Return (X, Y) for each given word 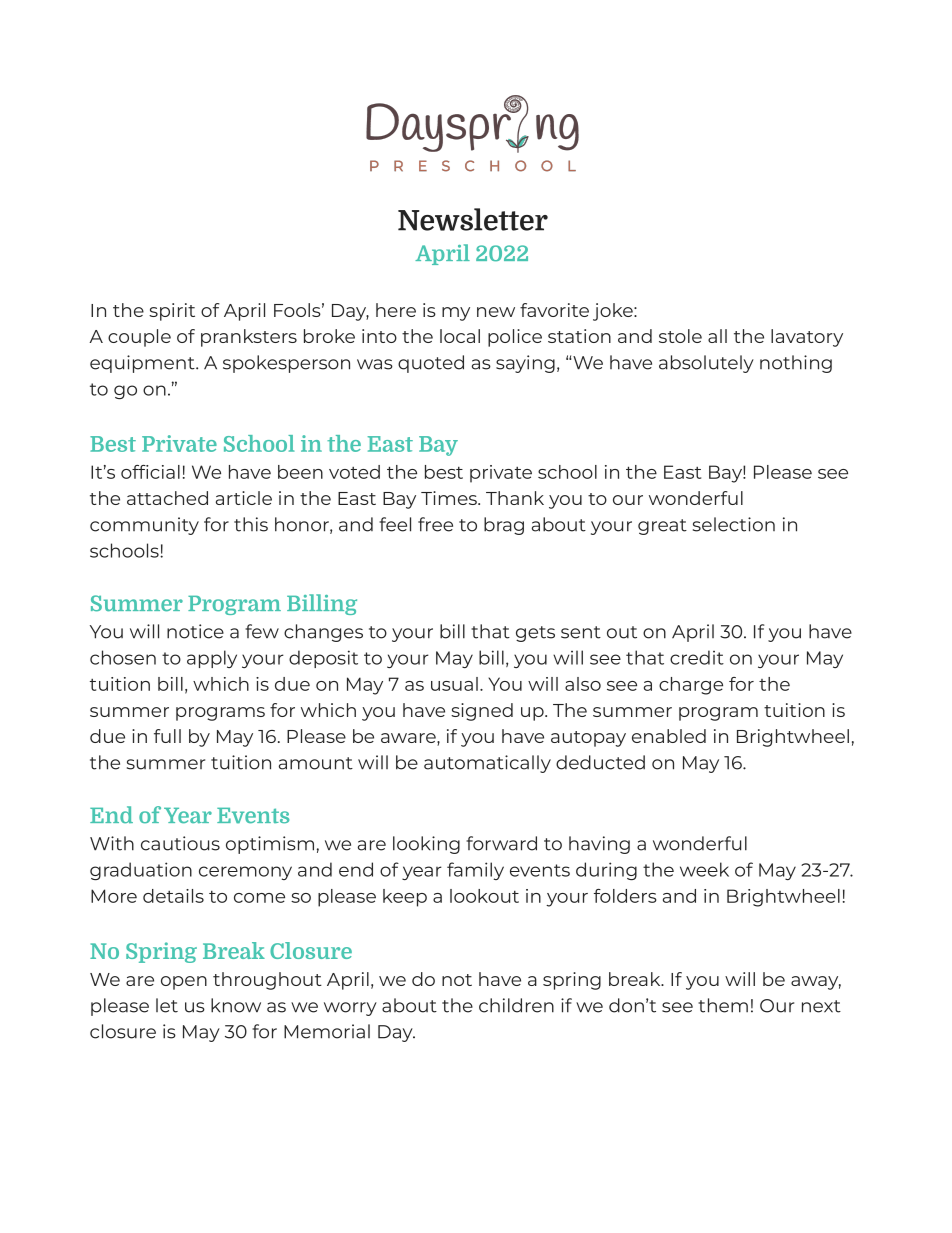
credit (697, 657)
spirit (172, 312)
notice (195, 631)
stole (680, 336)
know (236, 1005)
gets (535, 634)
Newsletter (473, 219)
